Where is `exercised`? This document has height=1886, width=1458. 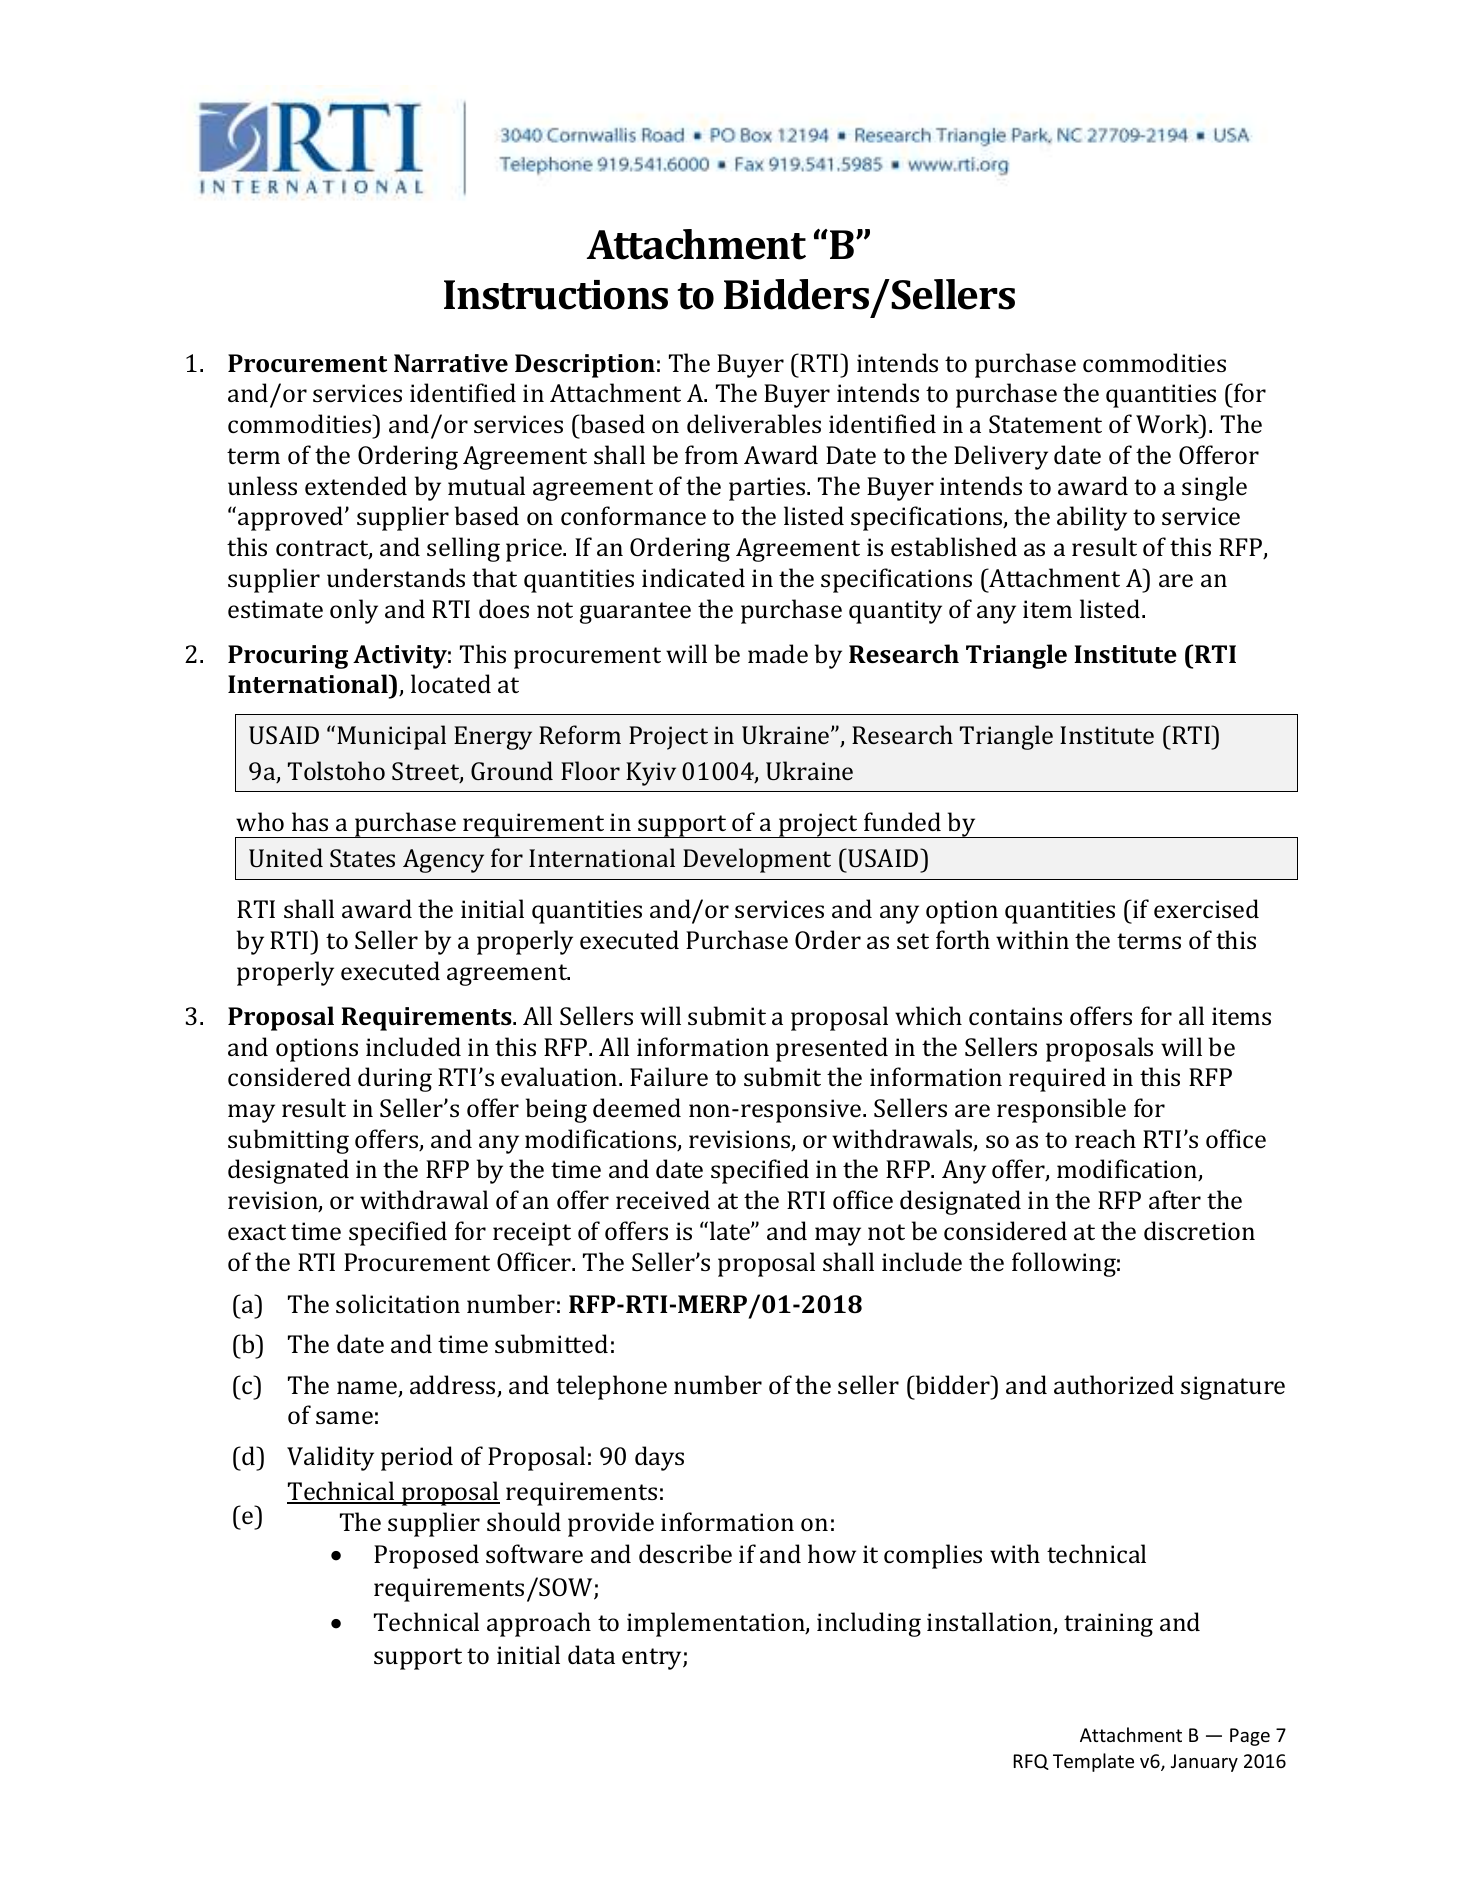
exercised is located at coordinates (1206, 908).
